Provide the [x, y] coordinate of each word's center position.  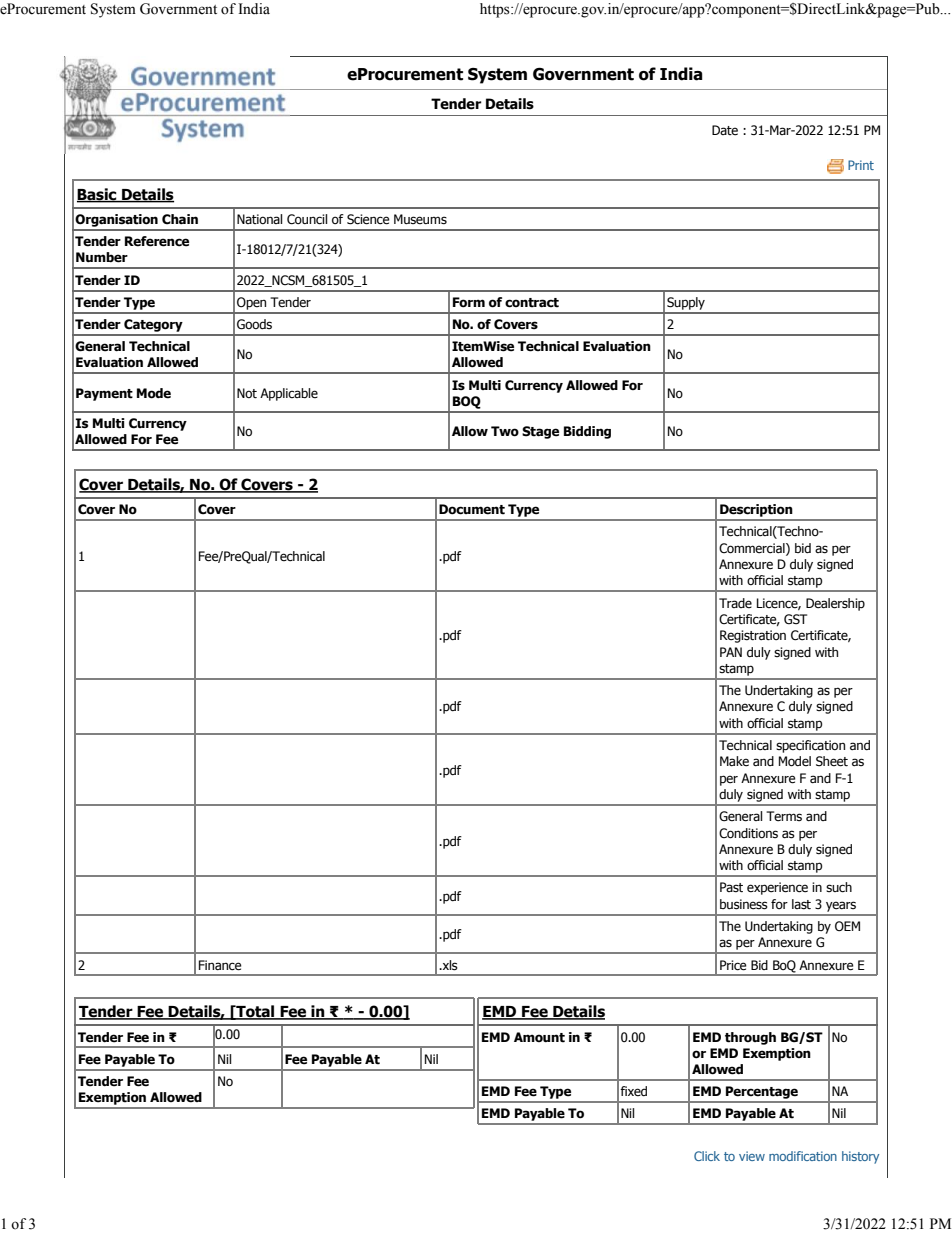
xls [449, 965]
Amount [539, 1037]
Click [707, 1156]
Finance [220, 965]
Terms [784, 816]
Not [247, 393]
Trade [735, 603]
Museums [420, 219]
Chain [180, 219]
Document [472, 509]
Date [725, 130]
